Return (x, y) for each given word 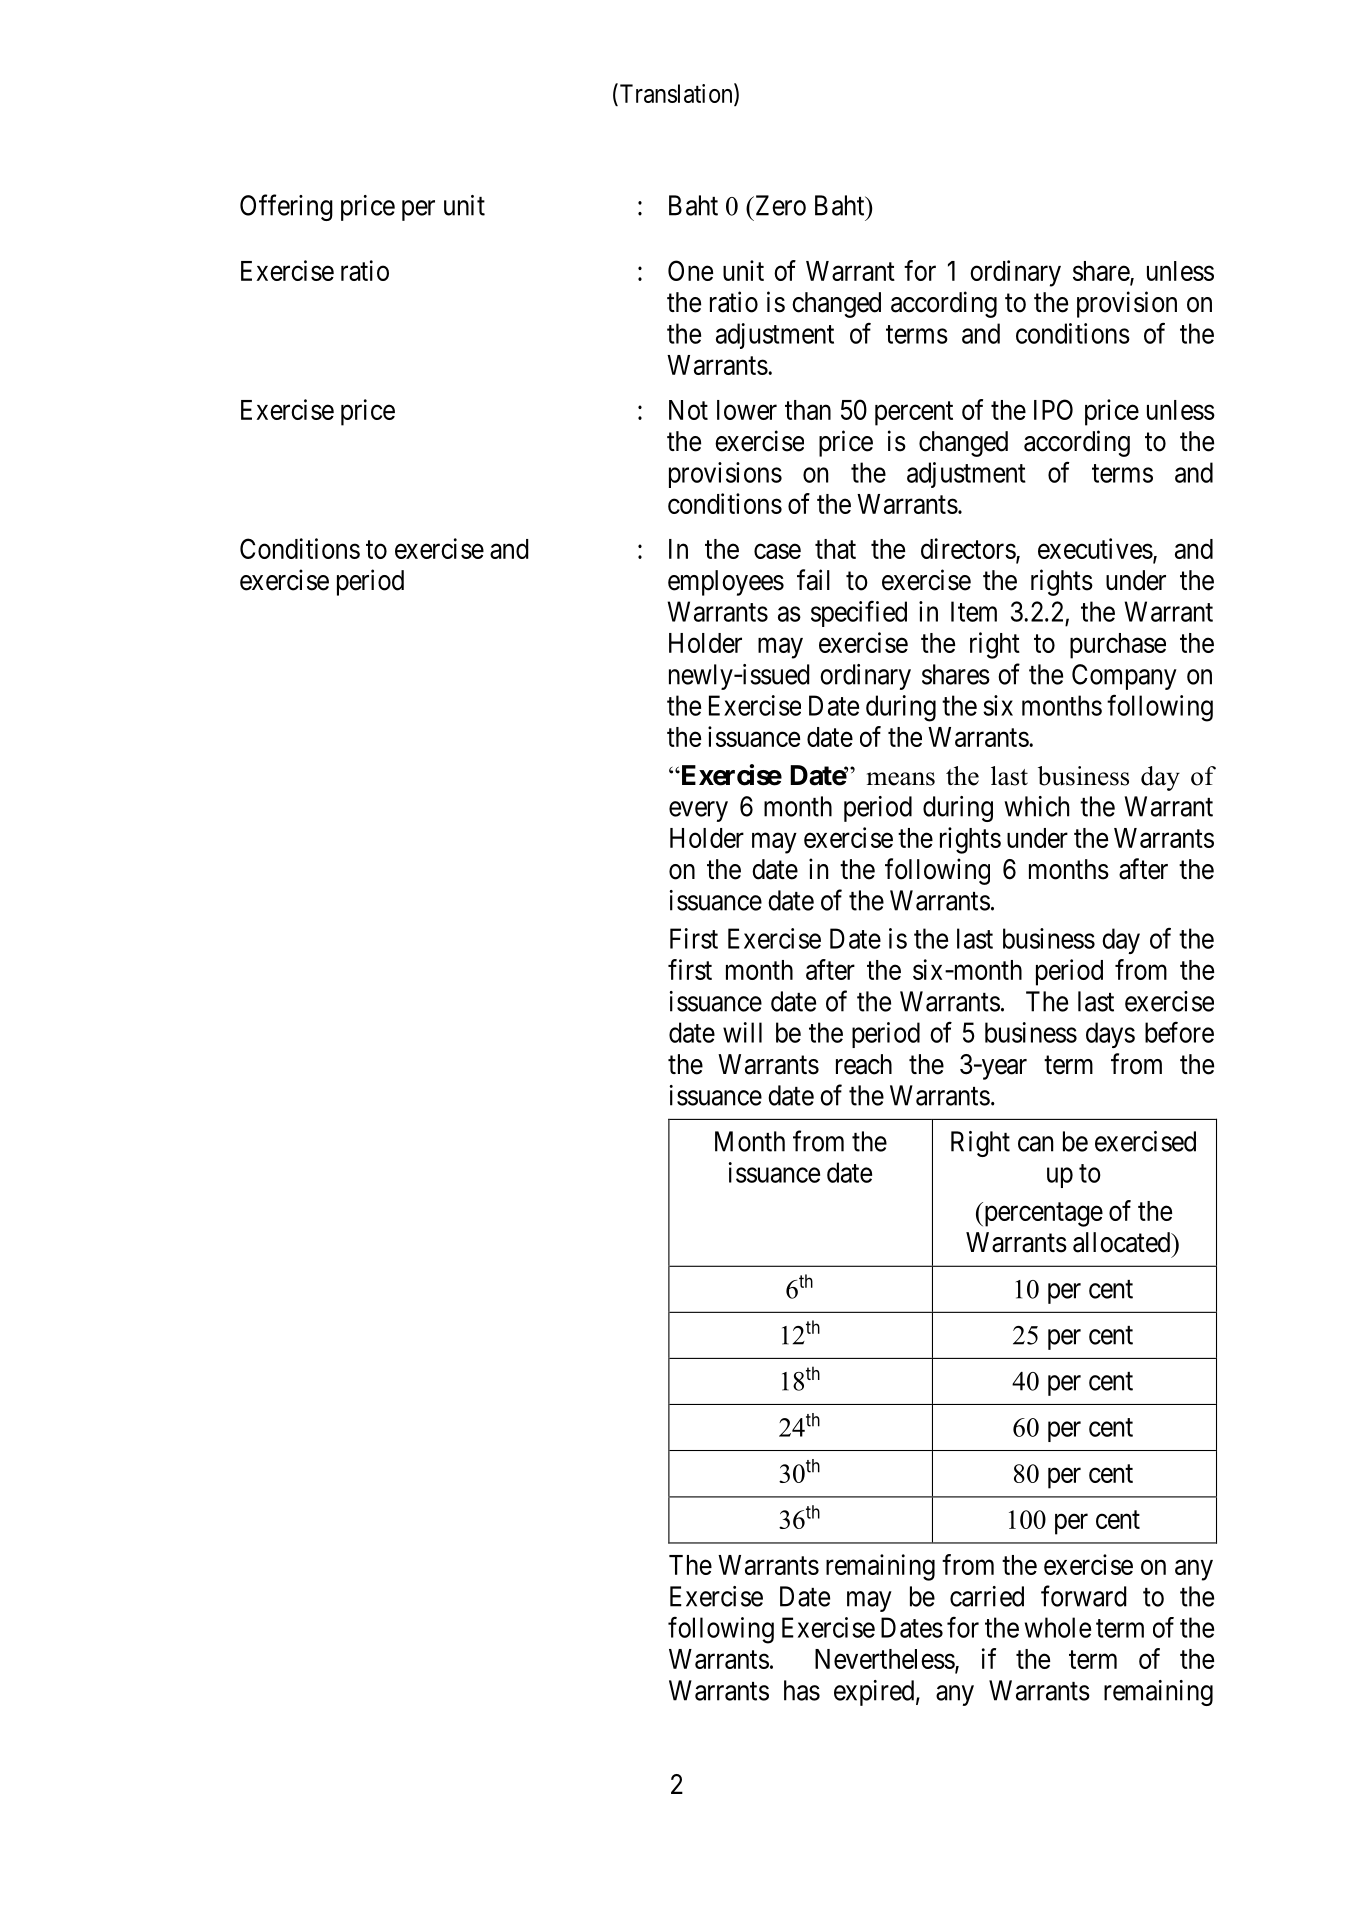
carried (987, 1596)
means (901, 779)
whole (1058, 1627)
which (1036, 806)
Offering (286, 207)
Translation (676, 94)
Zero (779, 205)
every (698, 811)
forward (1084, 1596)
